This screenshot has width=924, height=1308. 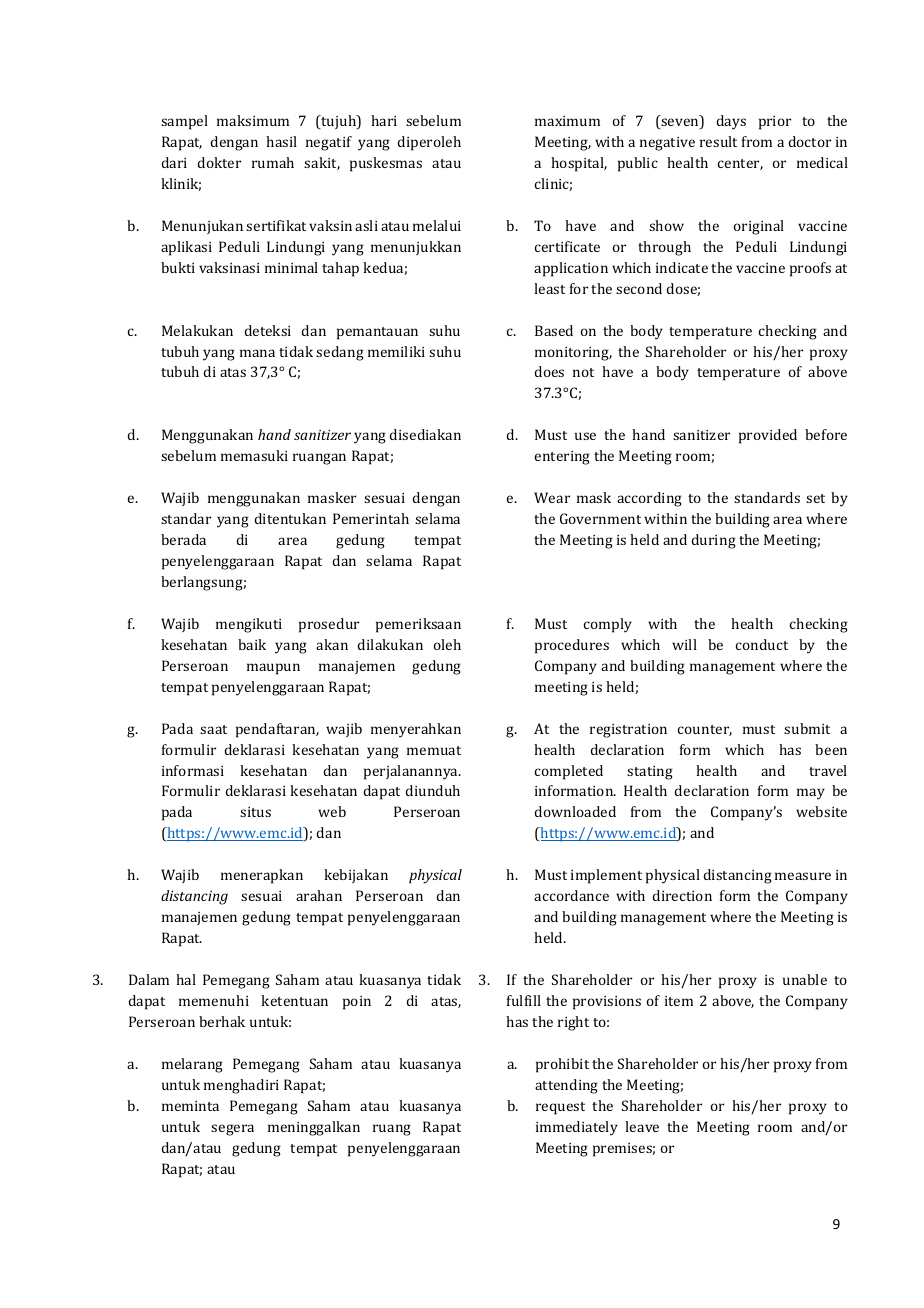 I want to click on hal, so click(x=186, y=979).
